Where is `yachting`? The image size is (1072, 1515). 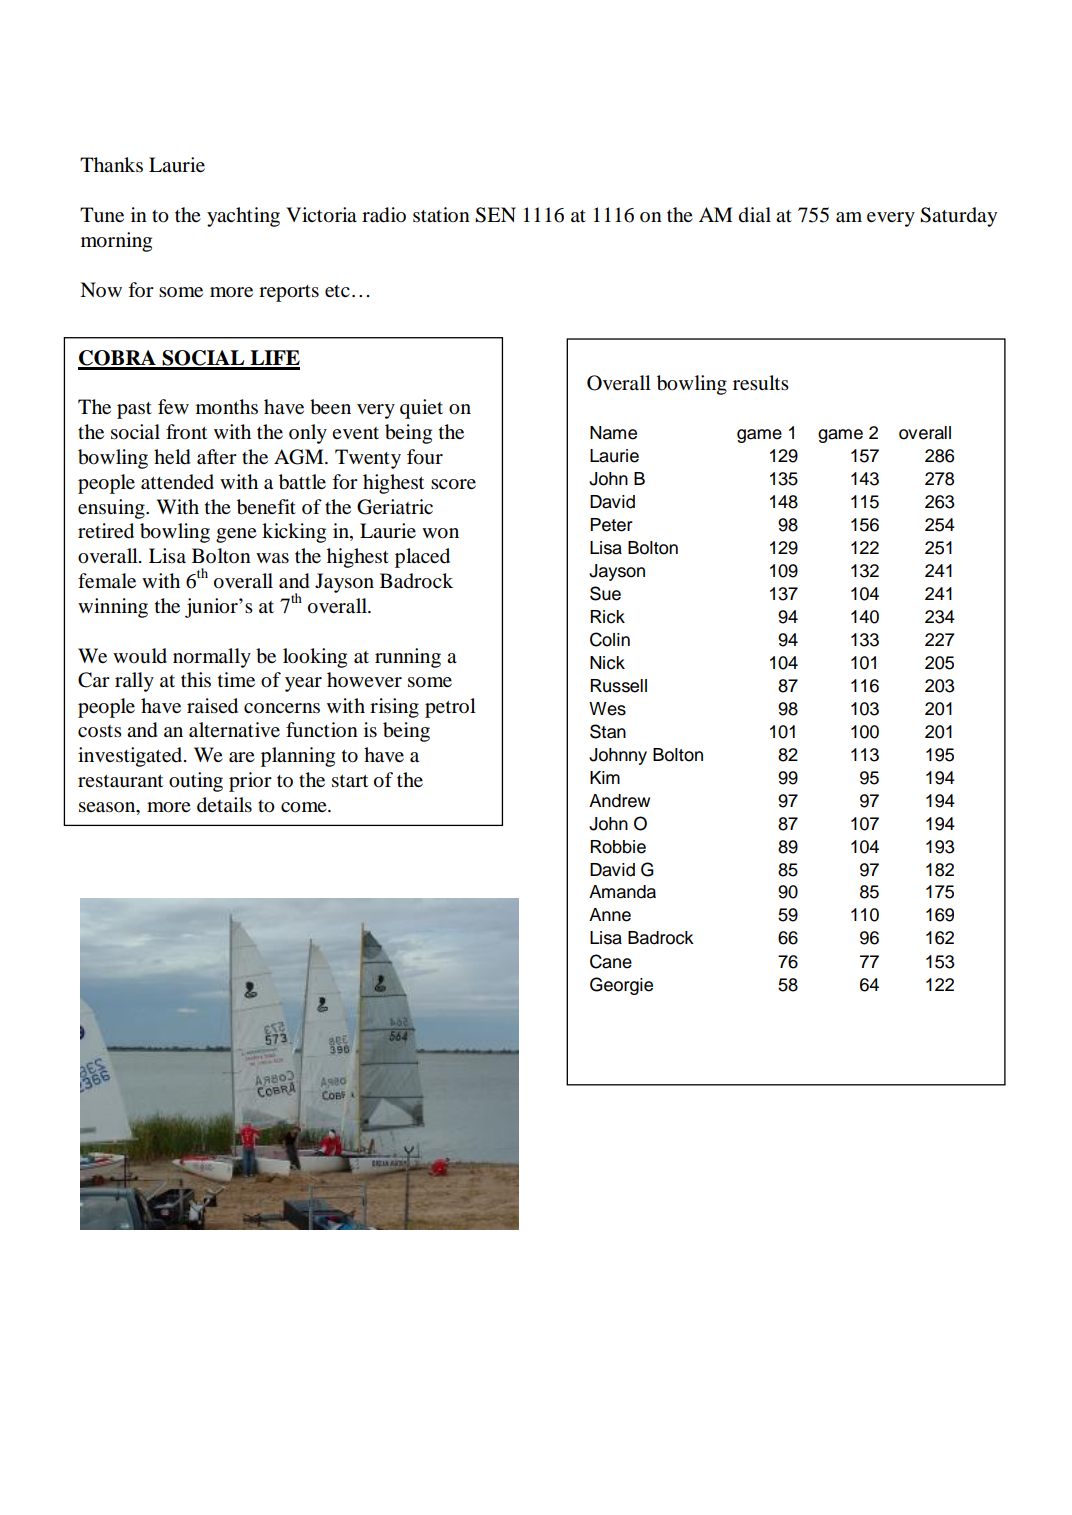
yachting is located at coordinates (243, 217).
